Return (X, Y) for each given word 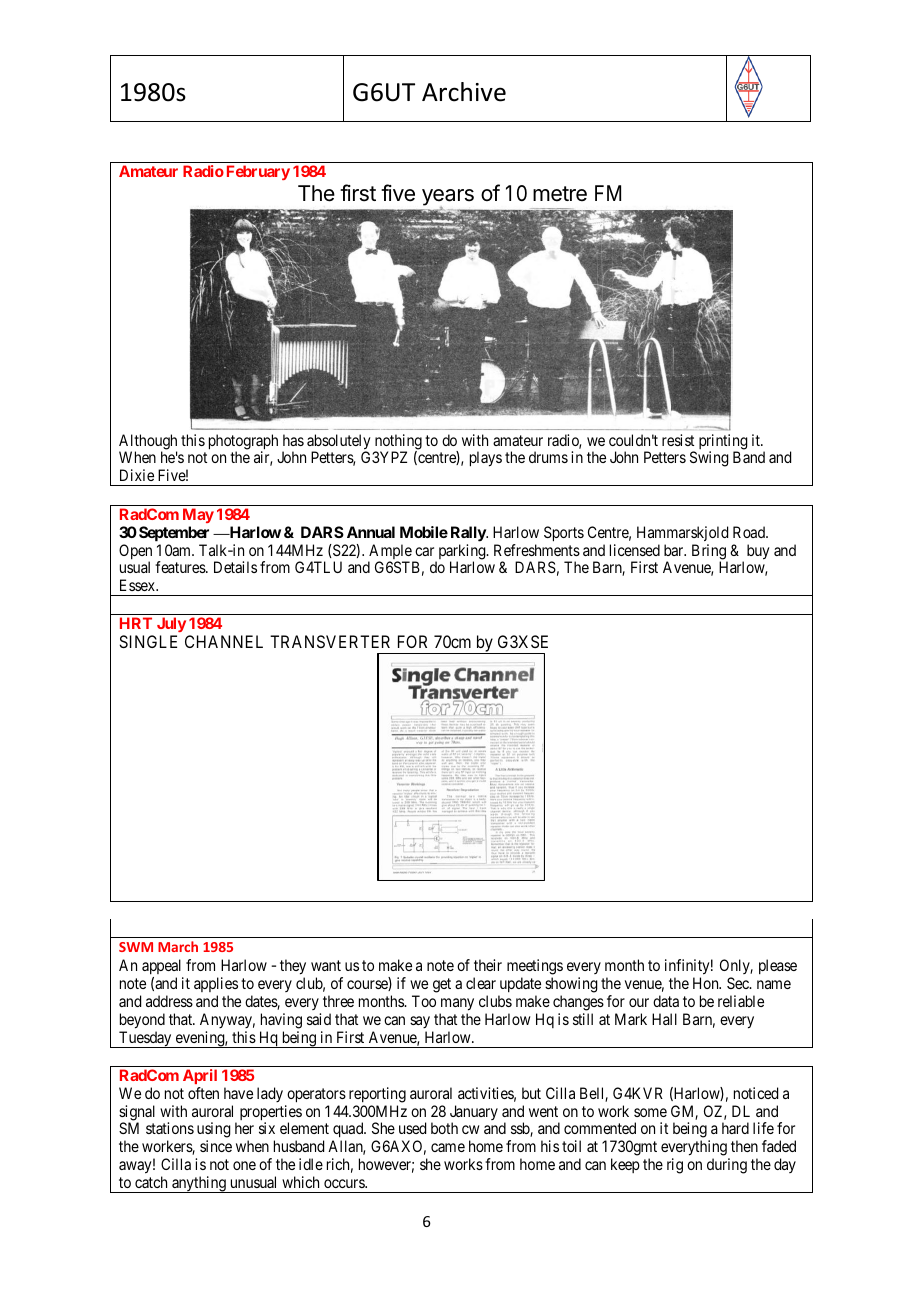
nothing (398, 443)
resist (678, 440)
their (488, 965)
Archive (464, 92)
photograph (243, 443)
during (727, 1166)
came (448, 1147)
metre (560, 194)
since (216, 1146)
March (178, 946)
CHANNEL (224, 641)
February (258, 172)
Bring (710, 553)
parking (462, 553)
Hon (707, 983)
